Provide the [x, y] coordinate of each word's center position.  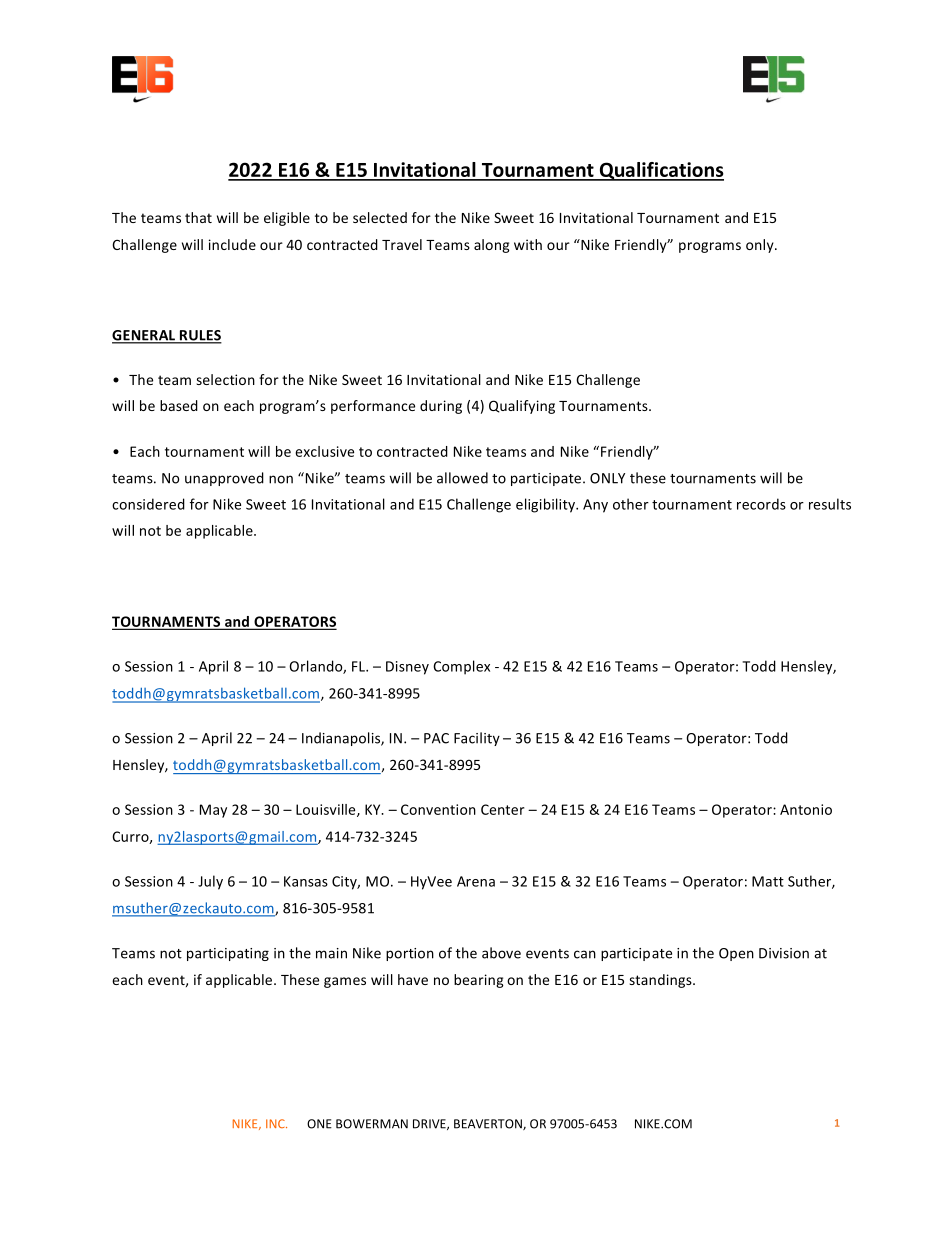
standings [661, 981]
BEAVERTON [489, 1124]
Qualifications [660, 171]
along [492, 246]
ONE [319, 1124]
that [198, 217]
